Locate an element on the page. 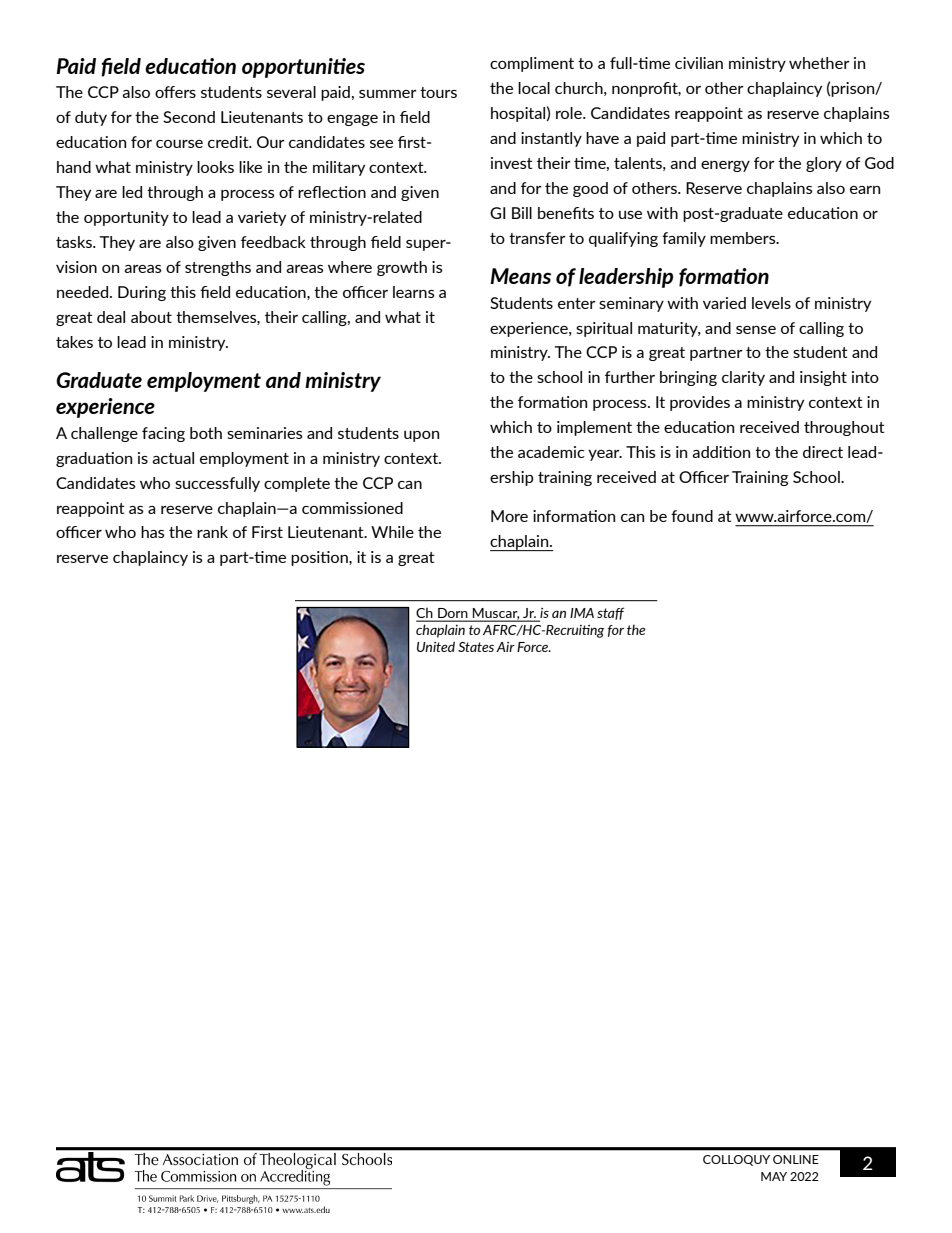 The image size is (952, 1233). has is located at coordinates (153, 532).
